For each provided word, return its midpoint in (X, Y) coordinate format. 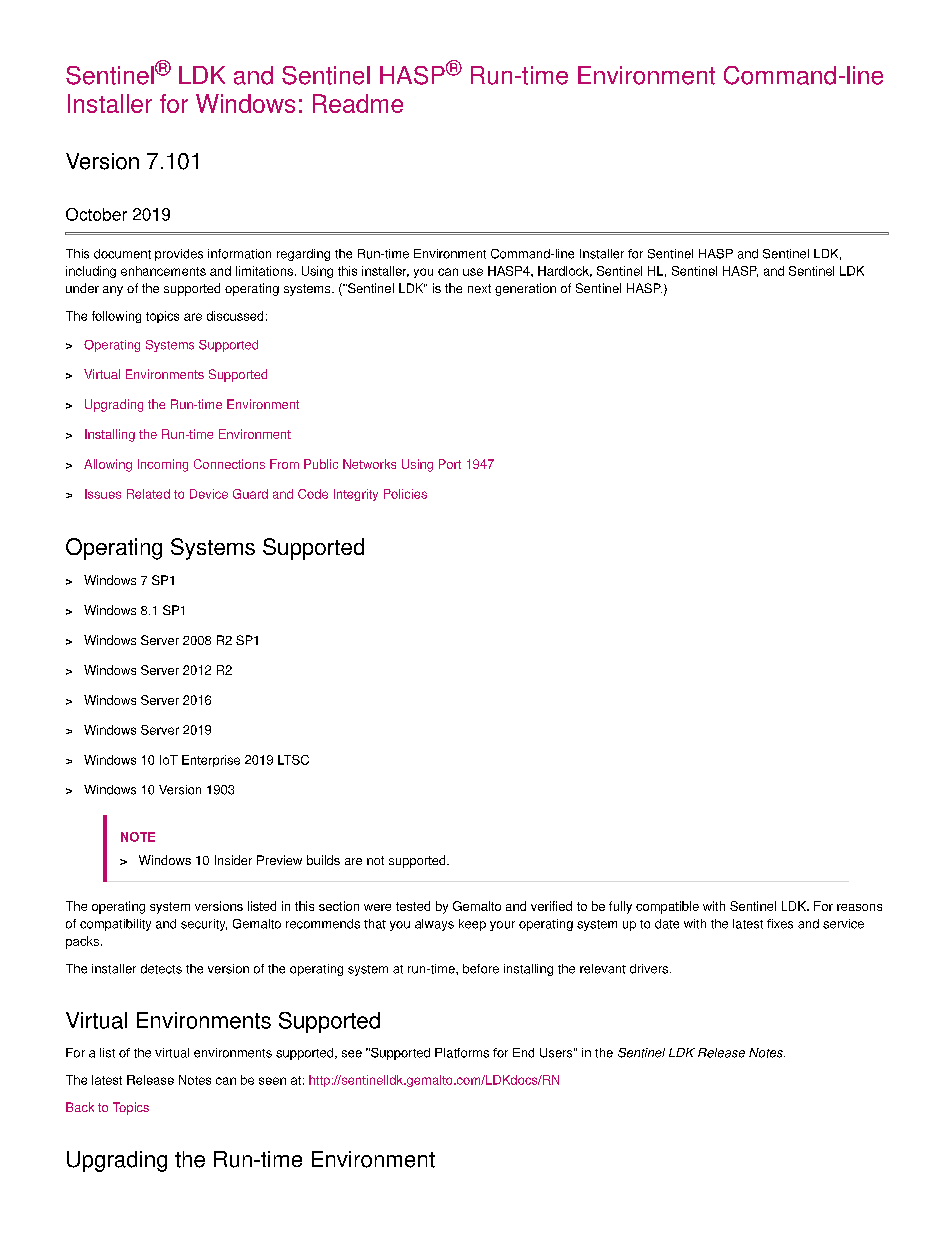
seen (272, 1081)
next (479, 288)
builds (323, 860)
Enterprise (211, 761)
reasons (859, 907)
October (96, 214)
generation (525, 289)
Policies (405, 494)
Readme (358, 103)
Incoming (163, 465)
